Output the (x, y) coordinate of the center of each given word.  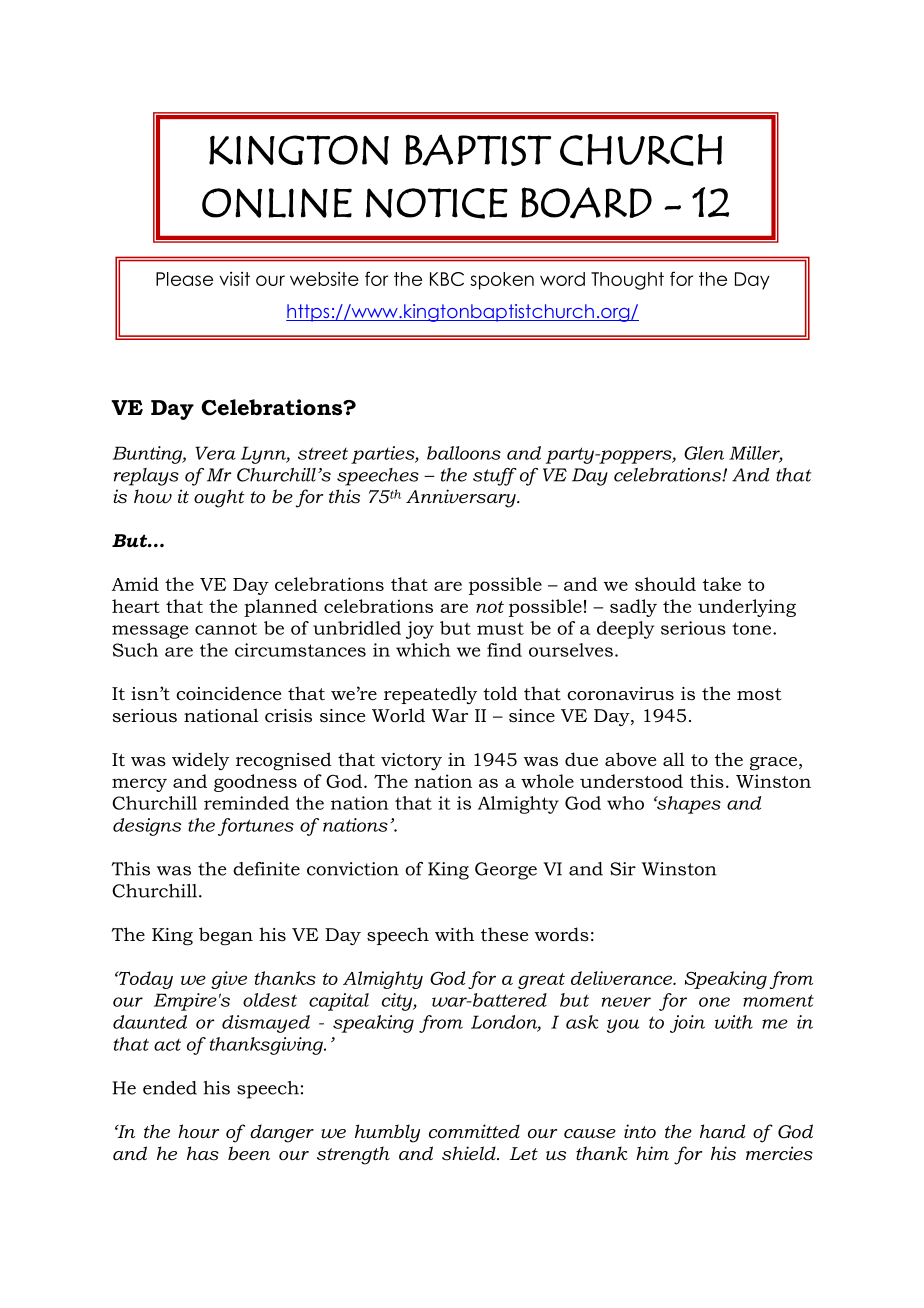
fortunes (256, 827)
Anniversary (462, 498)
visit (234, 279)
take (722, 584)
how (153, 496)
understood (631, 781)
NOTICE (437, 203)
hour (198, 1131)
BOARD (586, 203)
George (506, 871)
